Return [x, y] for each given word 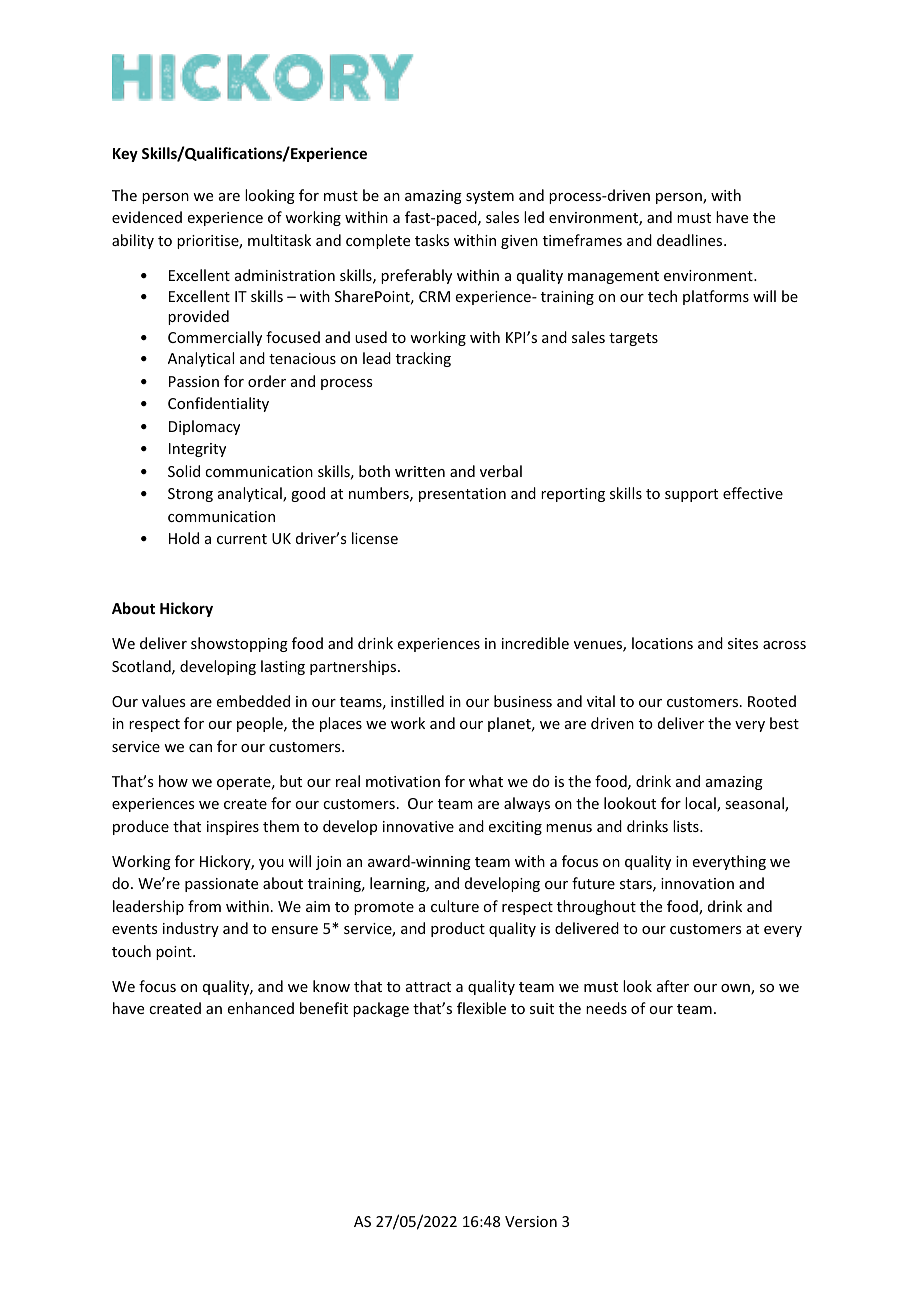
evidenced [147, 217]
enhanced [261, 1008]
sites [743, 643]
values [163, 701]
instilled [417, 701]
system [490, 197]
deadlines [691, 240]
